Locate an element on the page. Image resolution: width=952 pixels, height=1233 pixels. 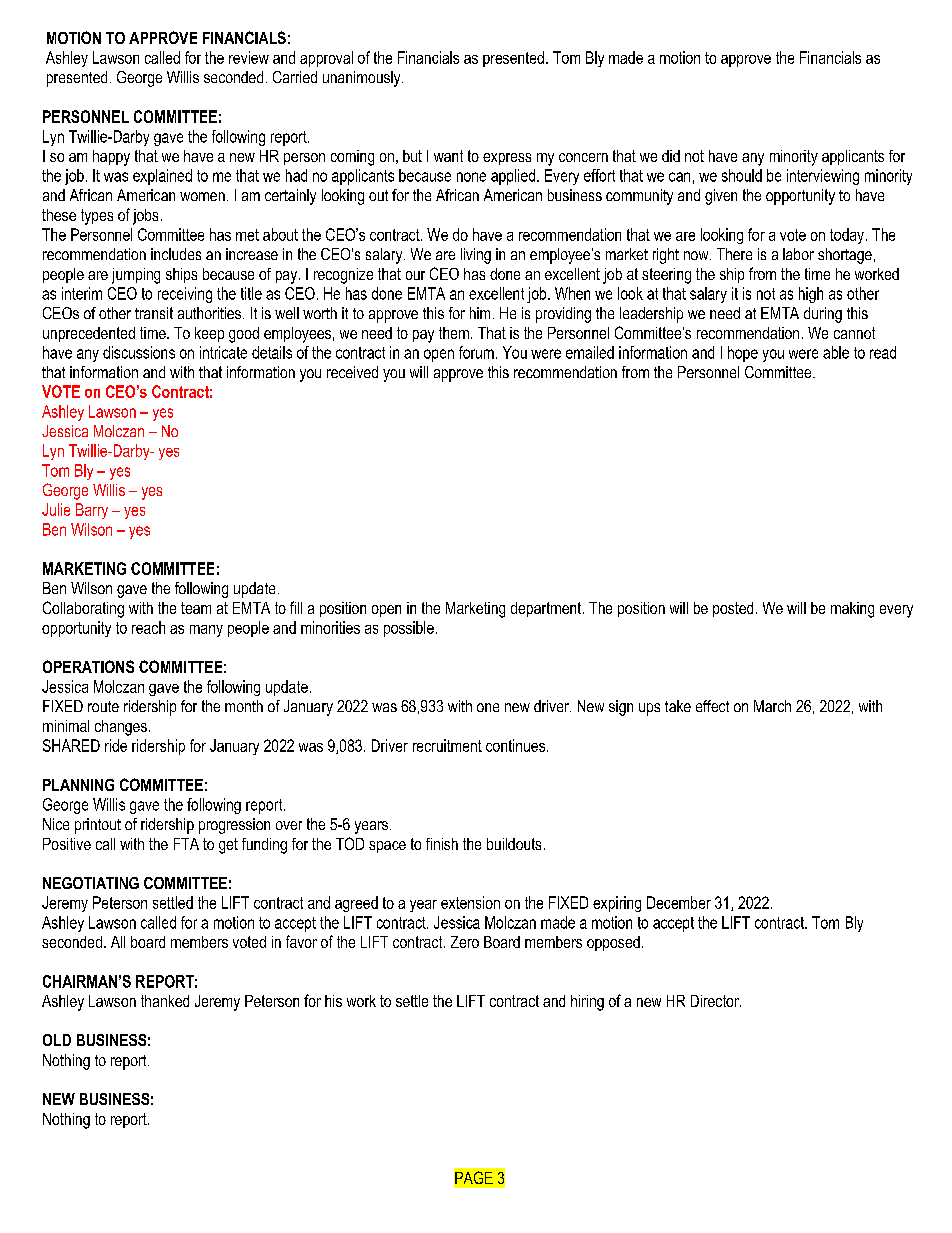
unanimously is located at coordinates (363, 79).
